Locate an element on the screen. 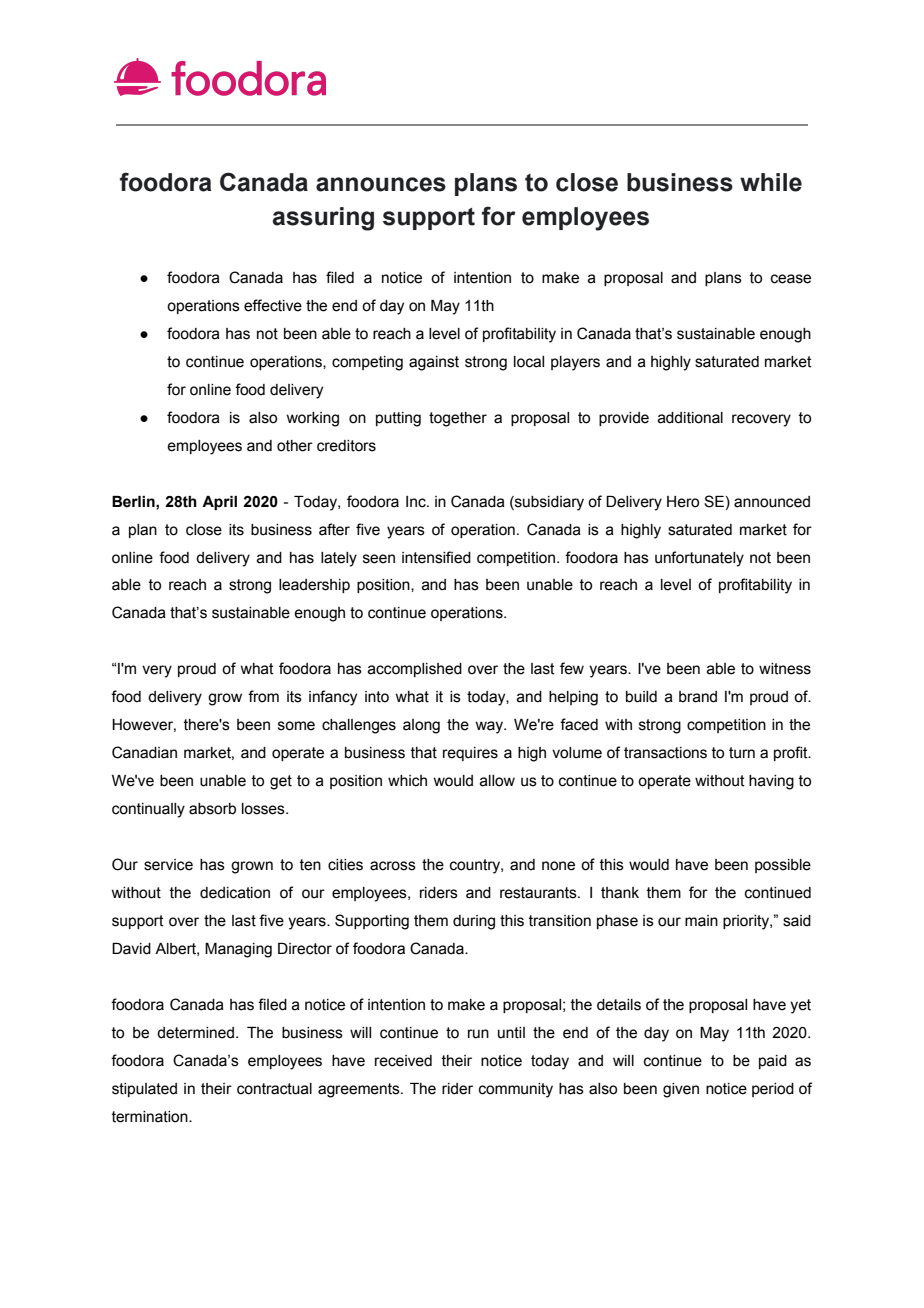 The width and height of the screenshot is (924, 1308). contractual is located at coordinates (274, 1089).
